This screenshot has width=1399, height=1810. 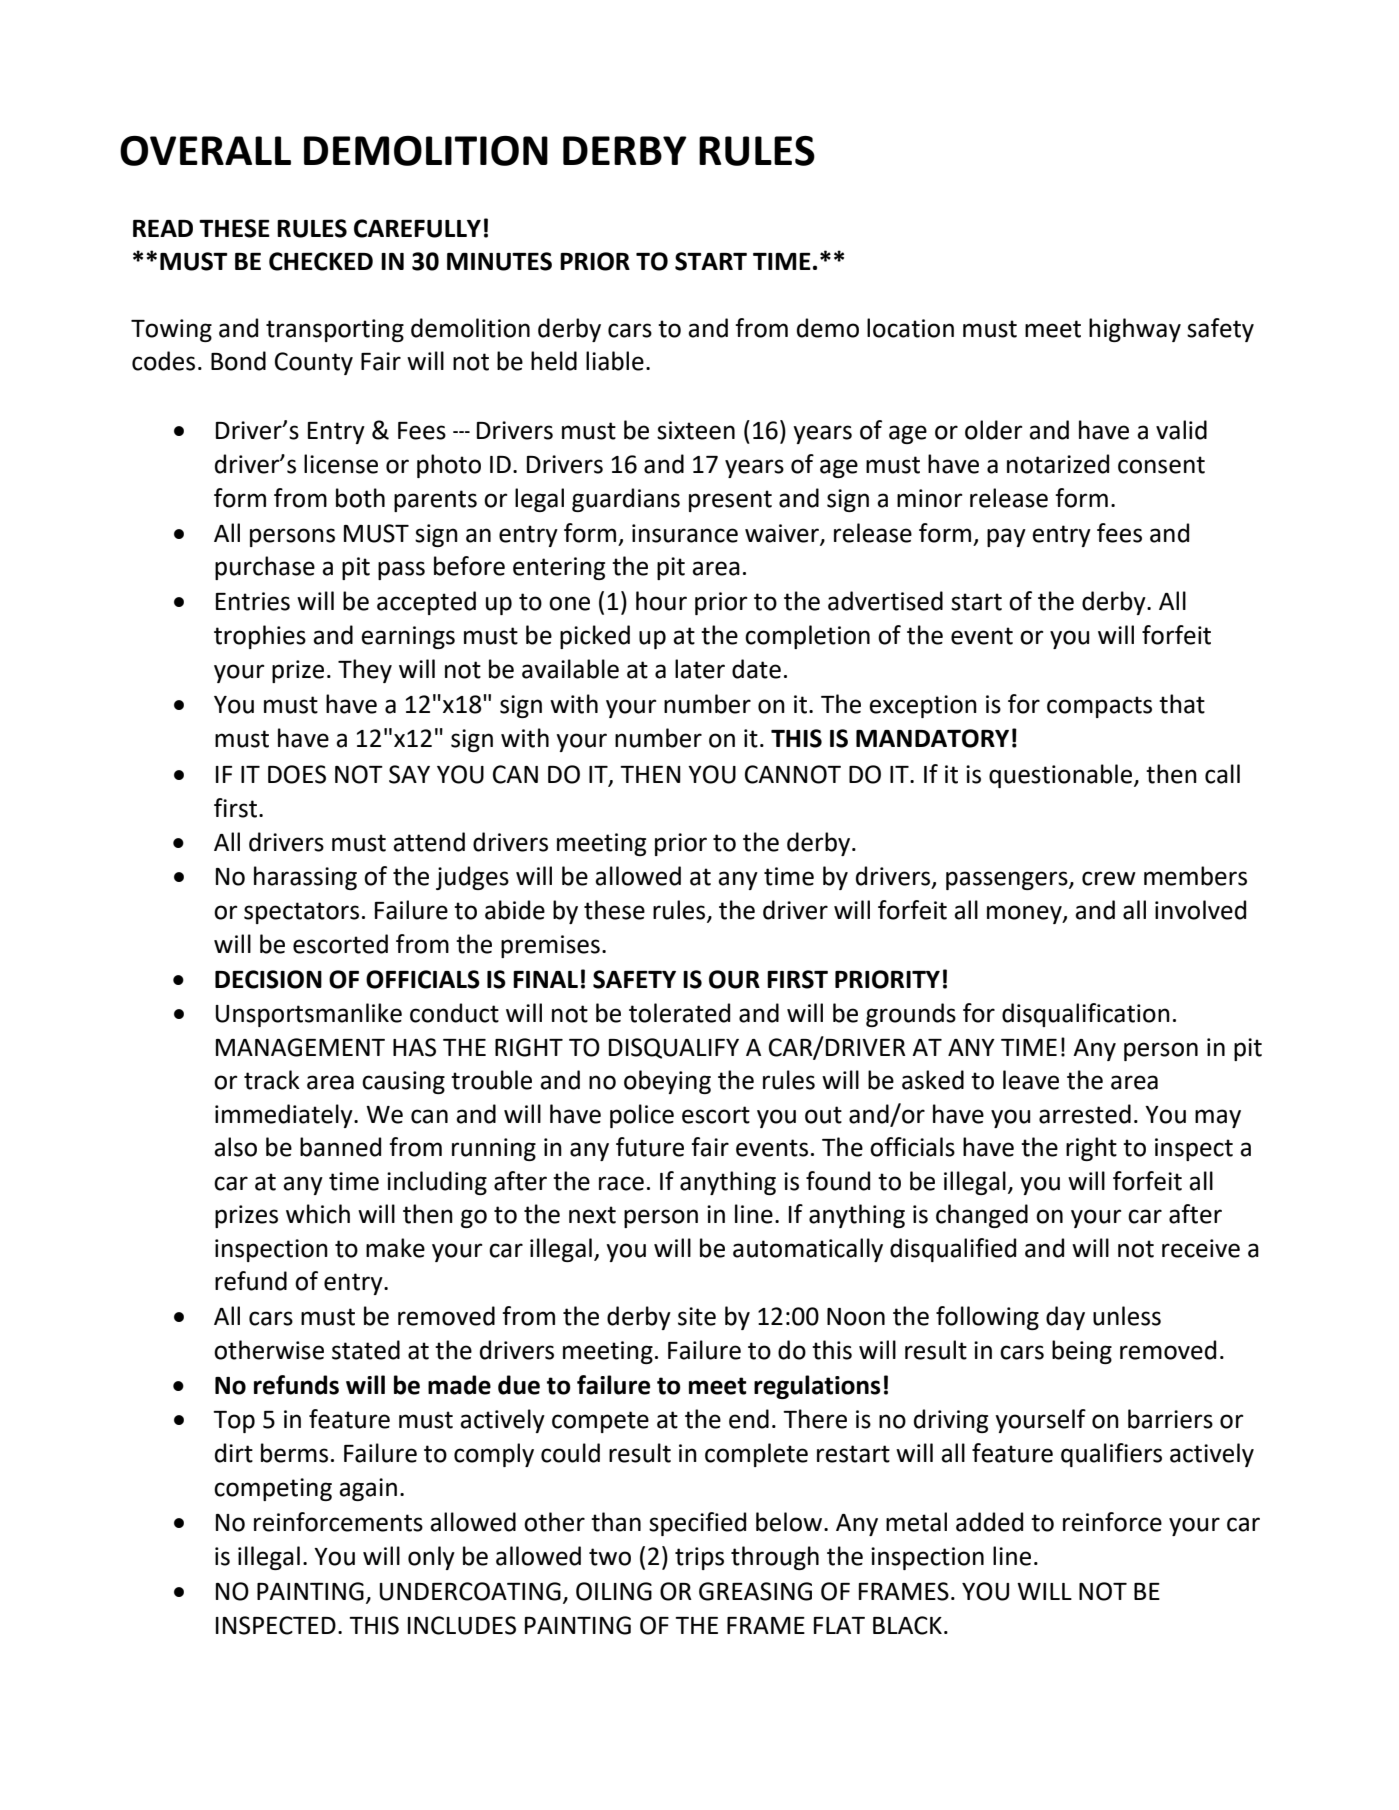 I want to click on competing, so click(x=273, y=1489).
